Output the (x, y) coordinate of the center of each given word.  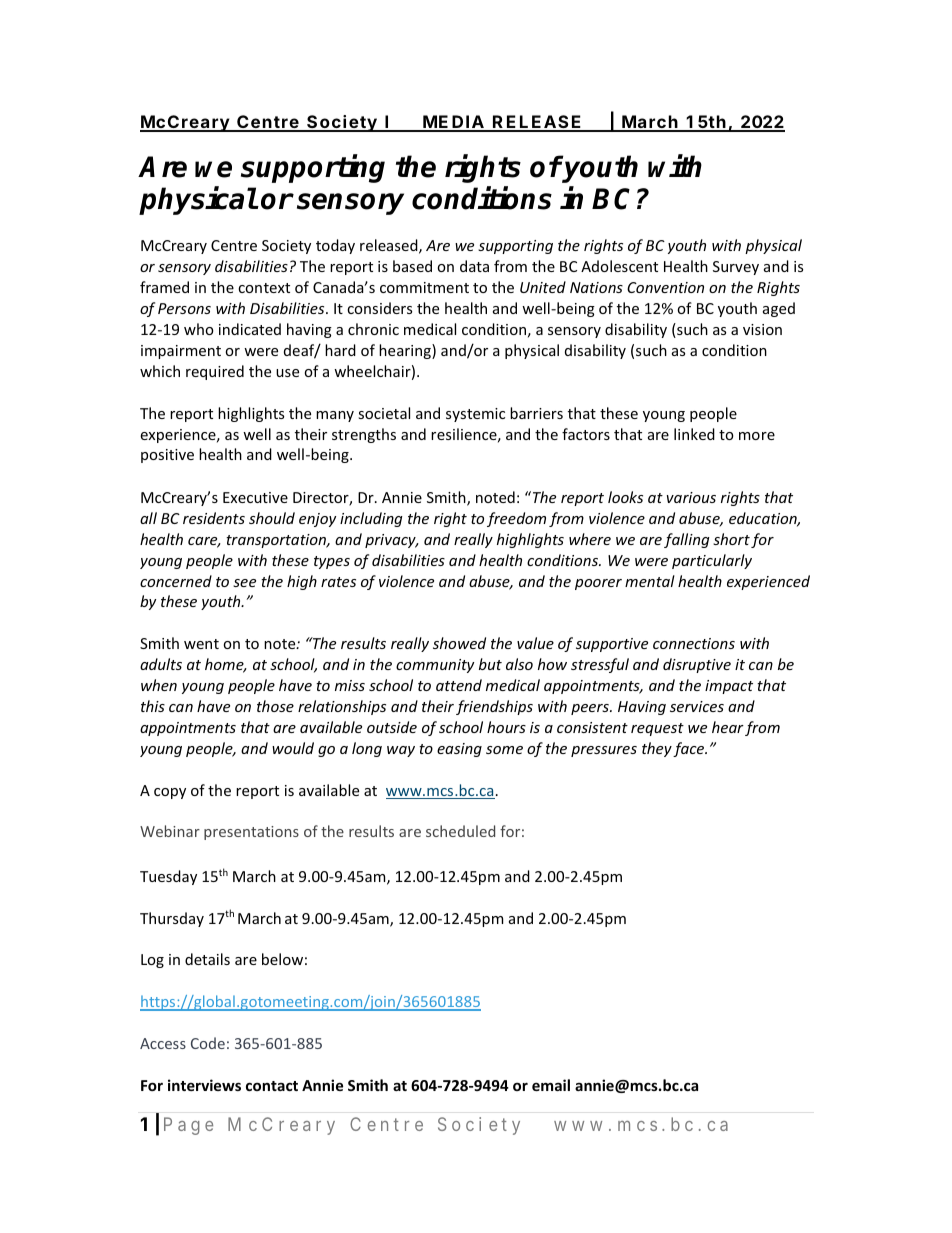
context (264, 288)
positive (167, 456)
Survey (736, 268)
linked (694, 434)
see (244, 583)
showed (459, 643)
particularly (712, 561)
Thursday (172, 919)
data (474, 266)
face (690, 749)
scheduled (460, 831)
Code (208, 1043)
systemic (475, 415)
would (293, 748)
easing (459, 750)
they (657, 749)
